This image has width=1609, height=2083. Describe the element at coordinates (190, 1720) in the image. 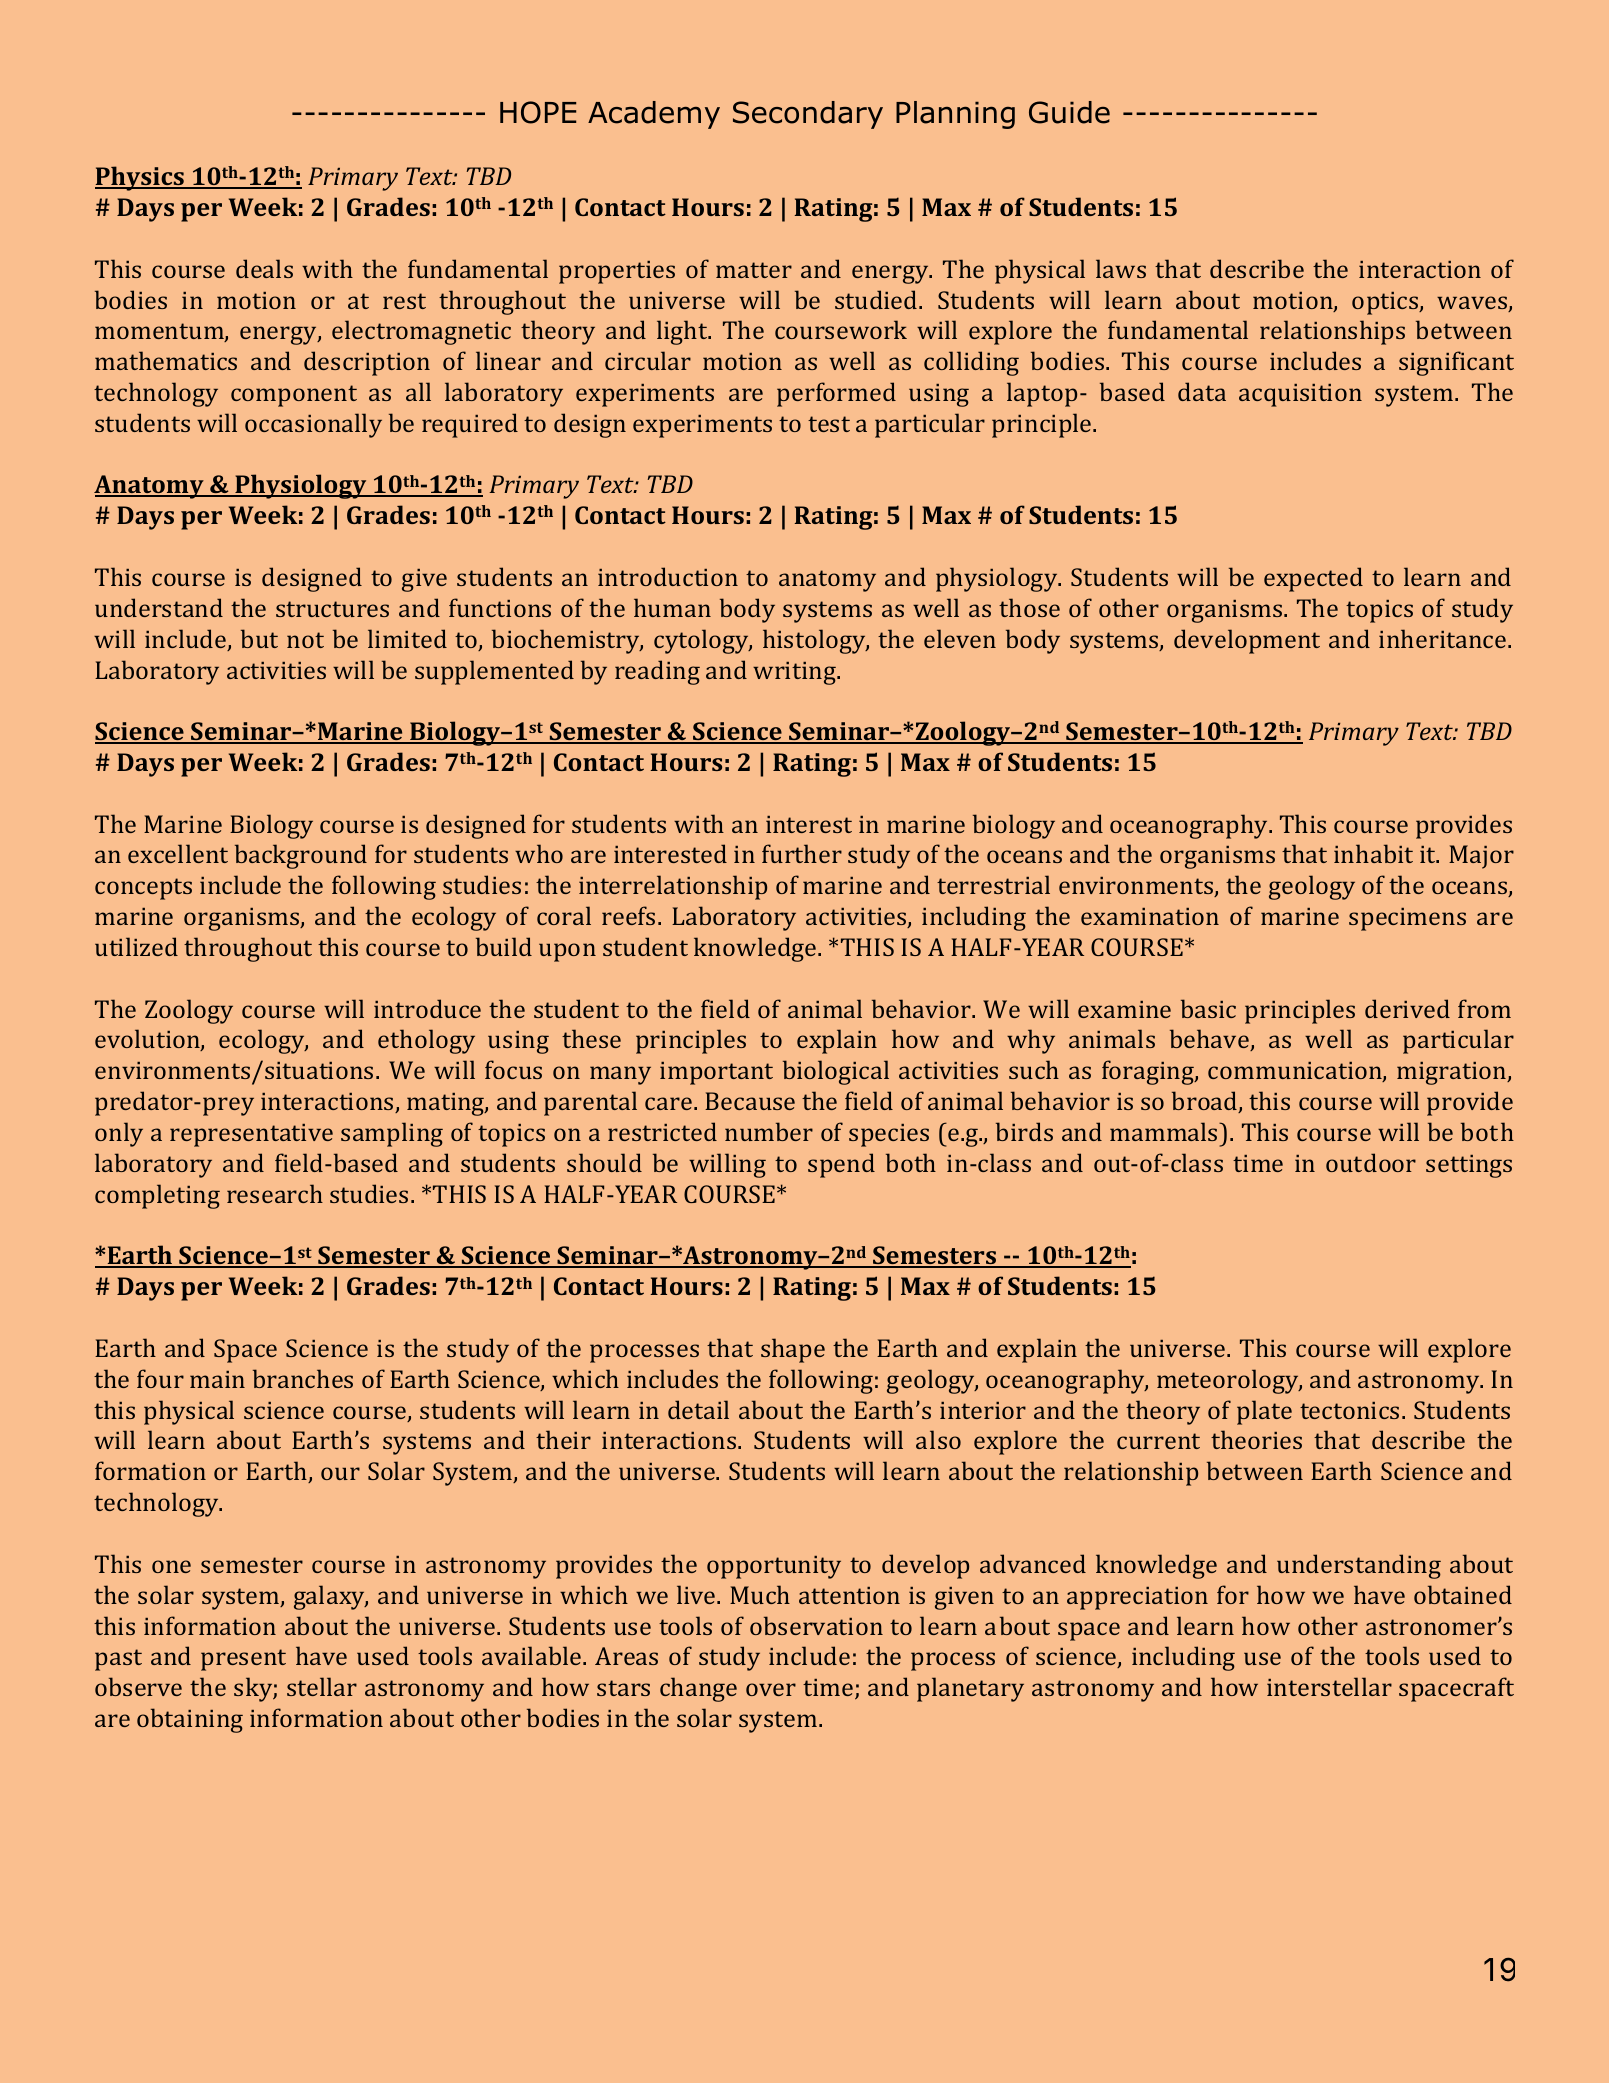

I see `obtaining` at that location.
